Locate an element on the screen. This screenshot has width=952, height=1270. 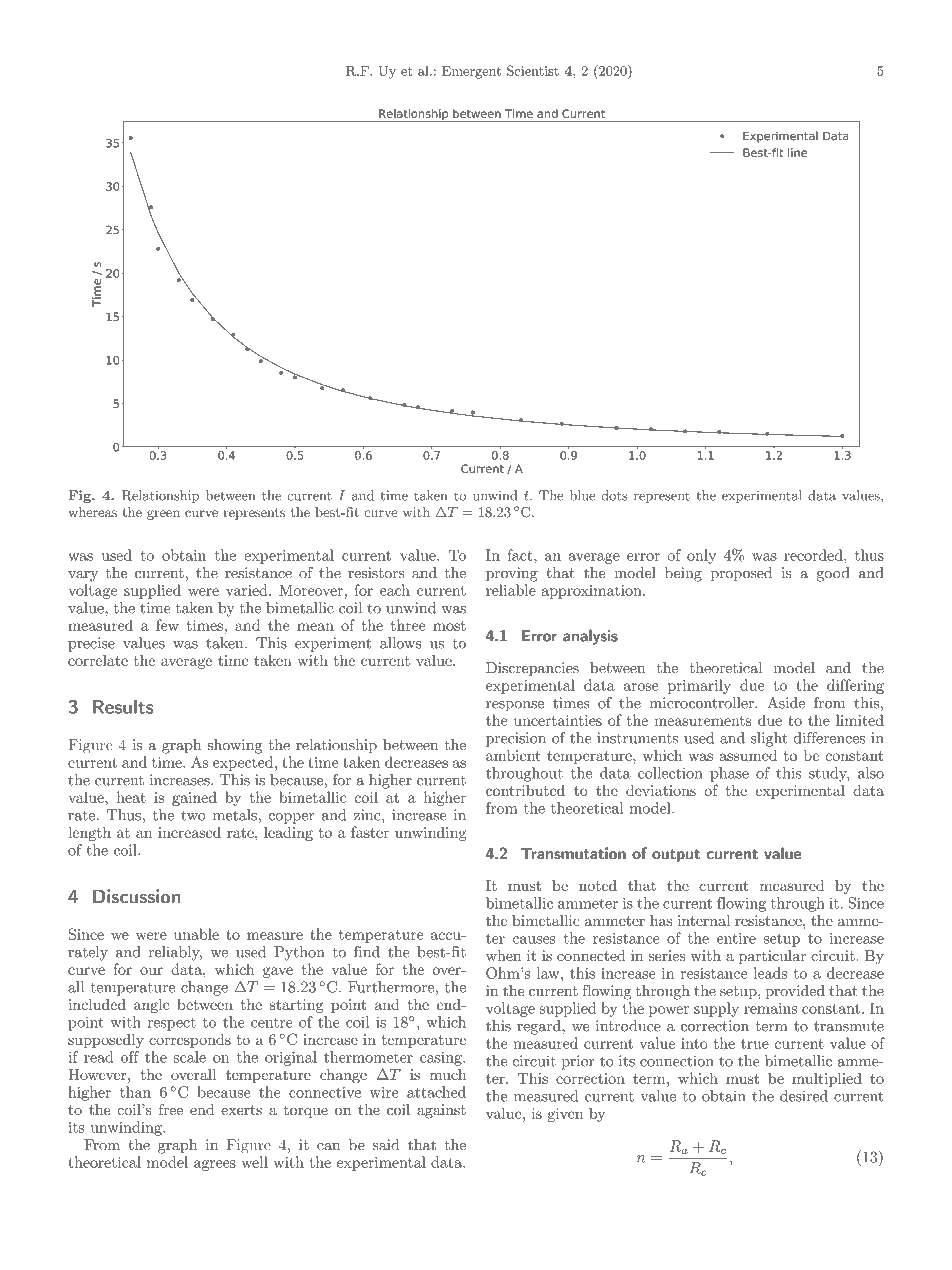
blue is located at coordinates (582, 495).
